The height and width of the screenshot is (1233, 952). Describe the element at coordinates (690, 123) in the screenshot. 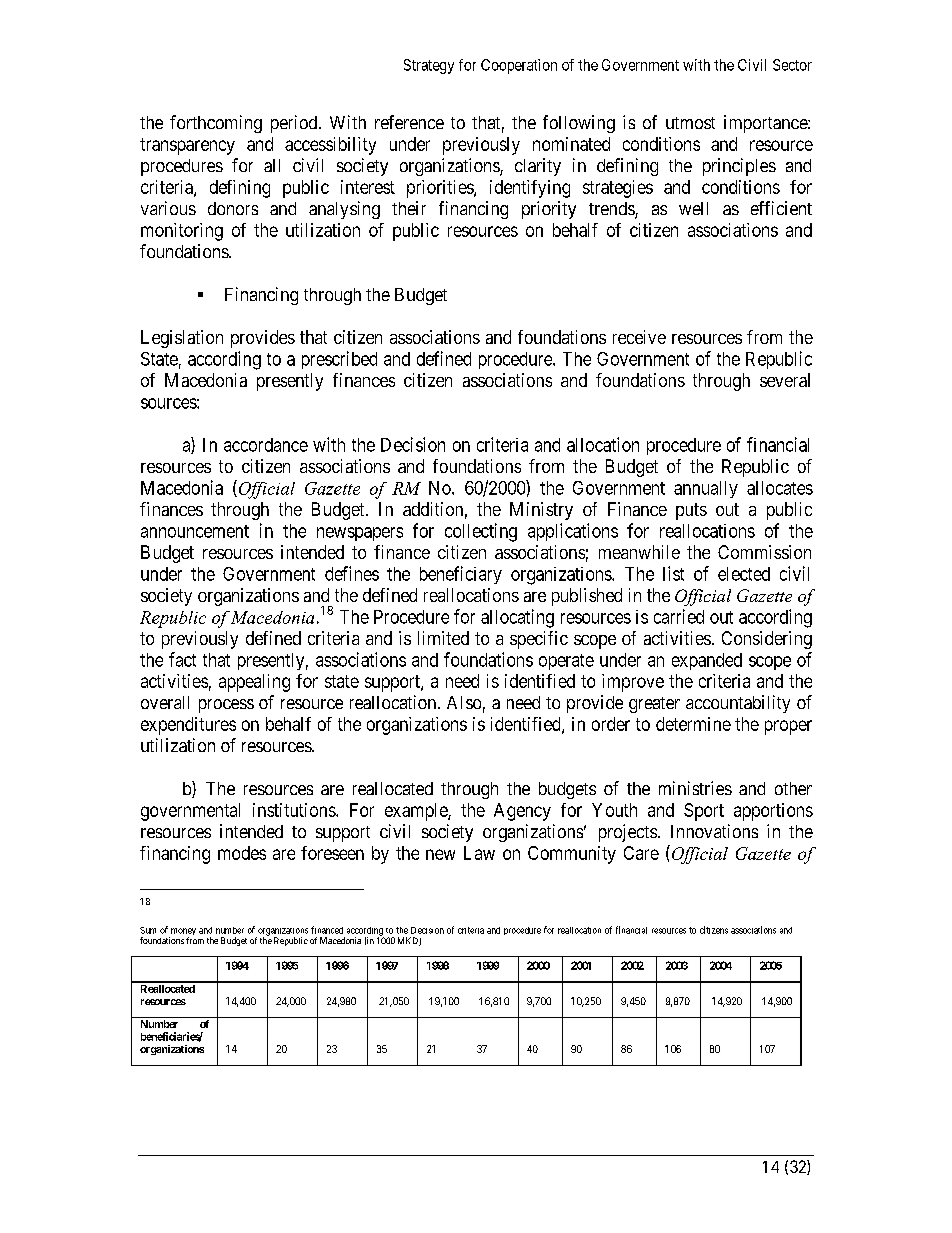

I see `utmost` at that location.
